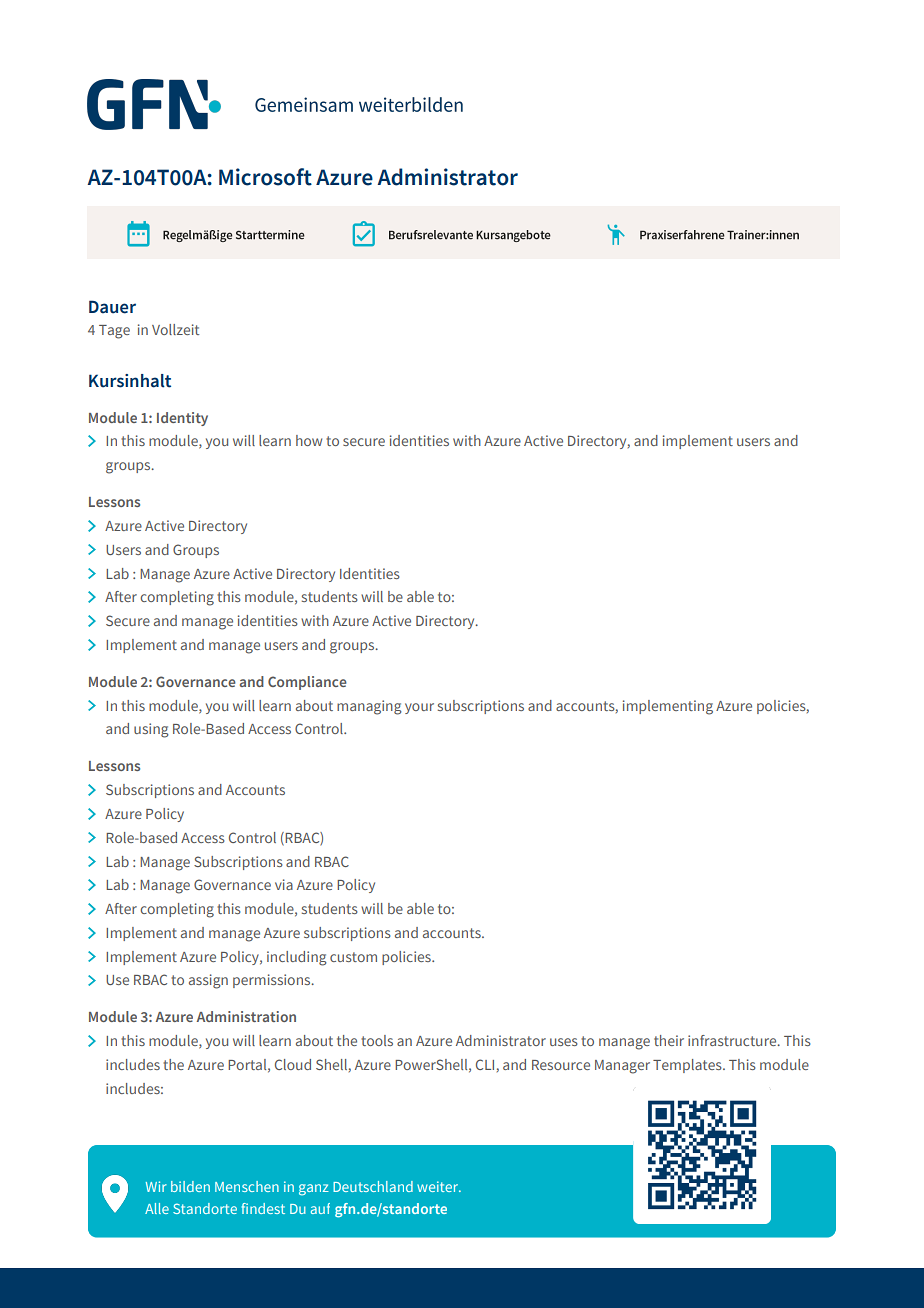 The width and height of the page is (924, 1308). I want to click on Identity, so click(182, 419).
